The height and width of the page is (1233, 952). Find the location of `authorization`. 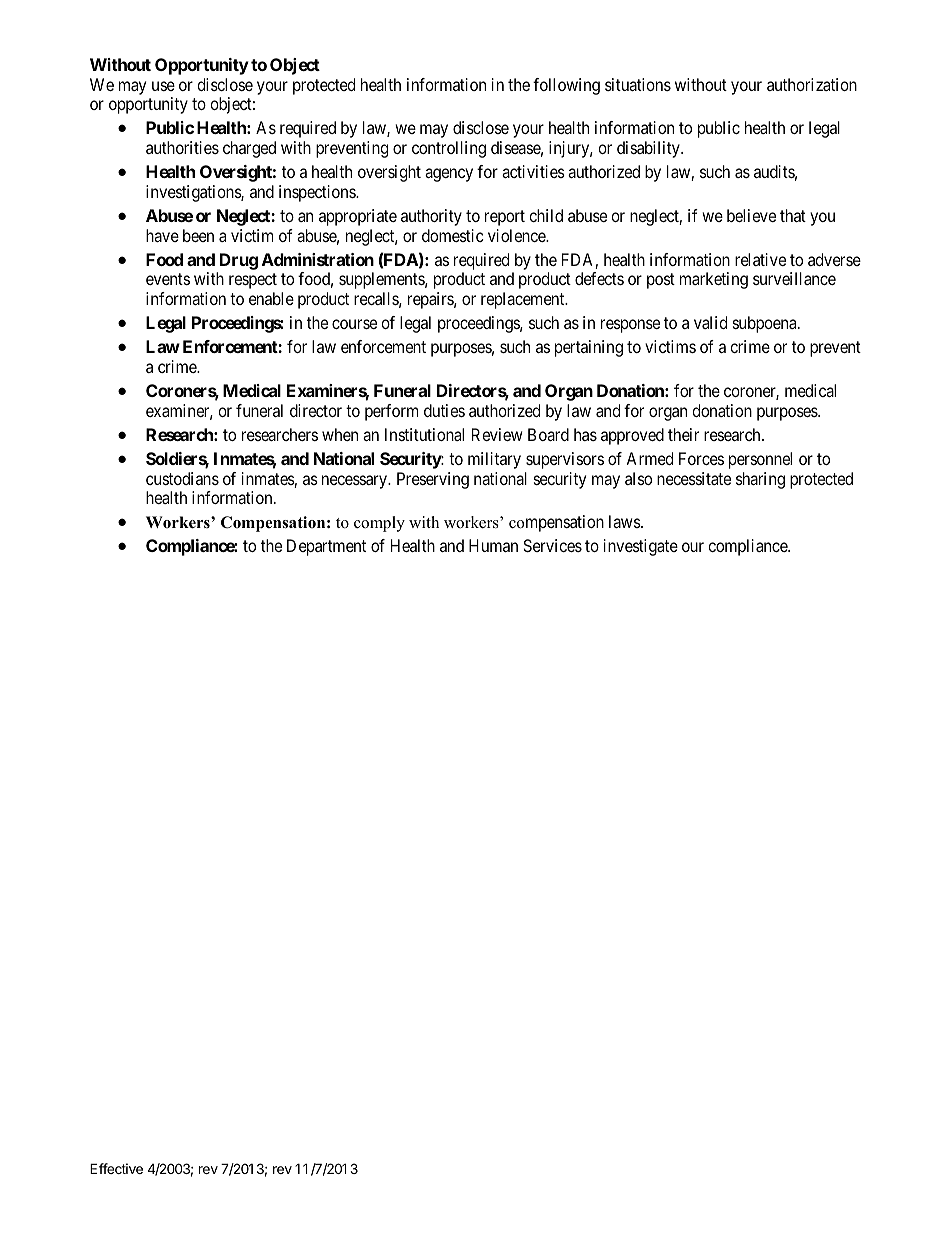

authorization is located at coordinates (812, 84).
